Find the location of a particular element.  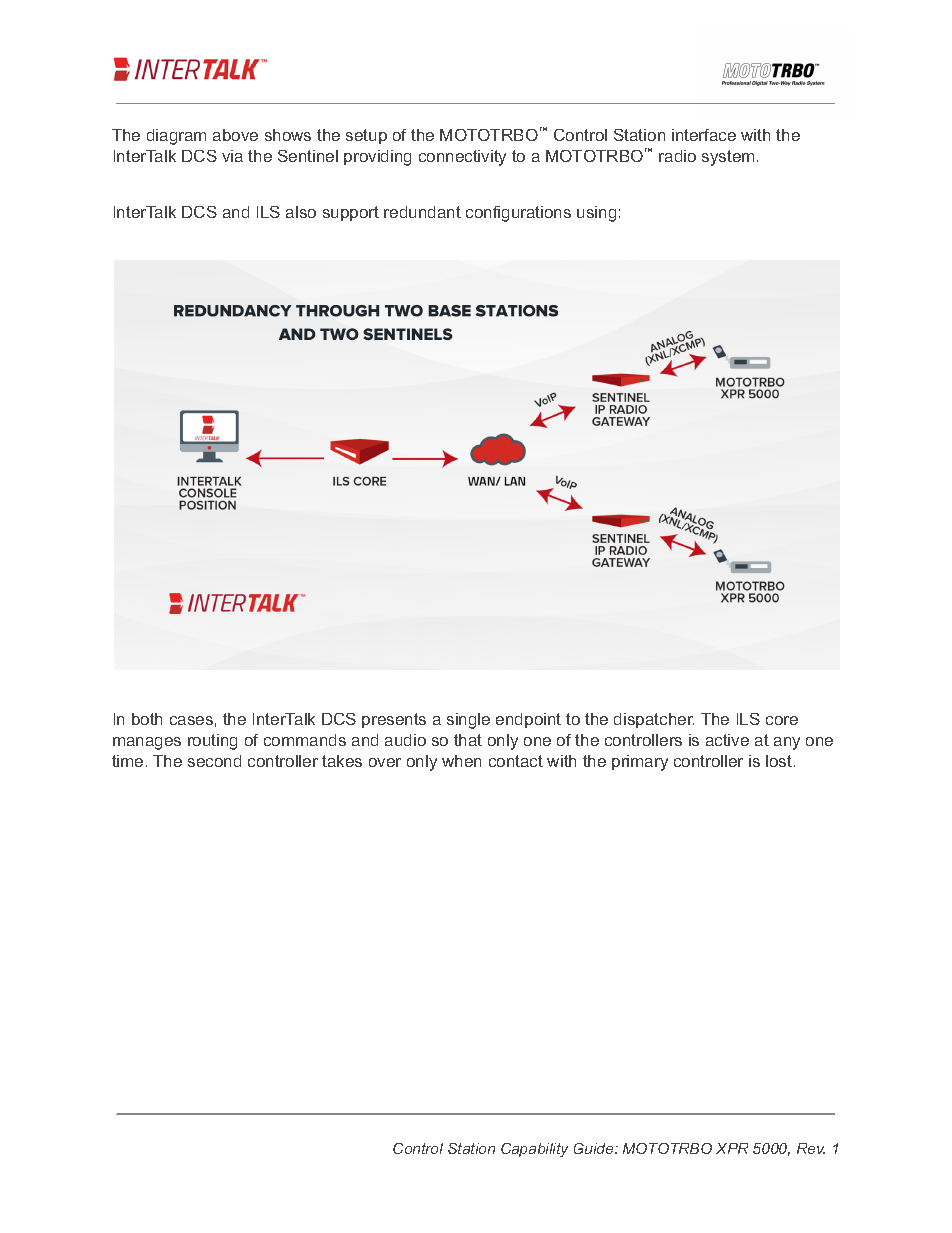

core is located at coordinates (782, 720).
